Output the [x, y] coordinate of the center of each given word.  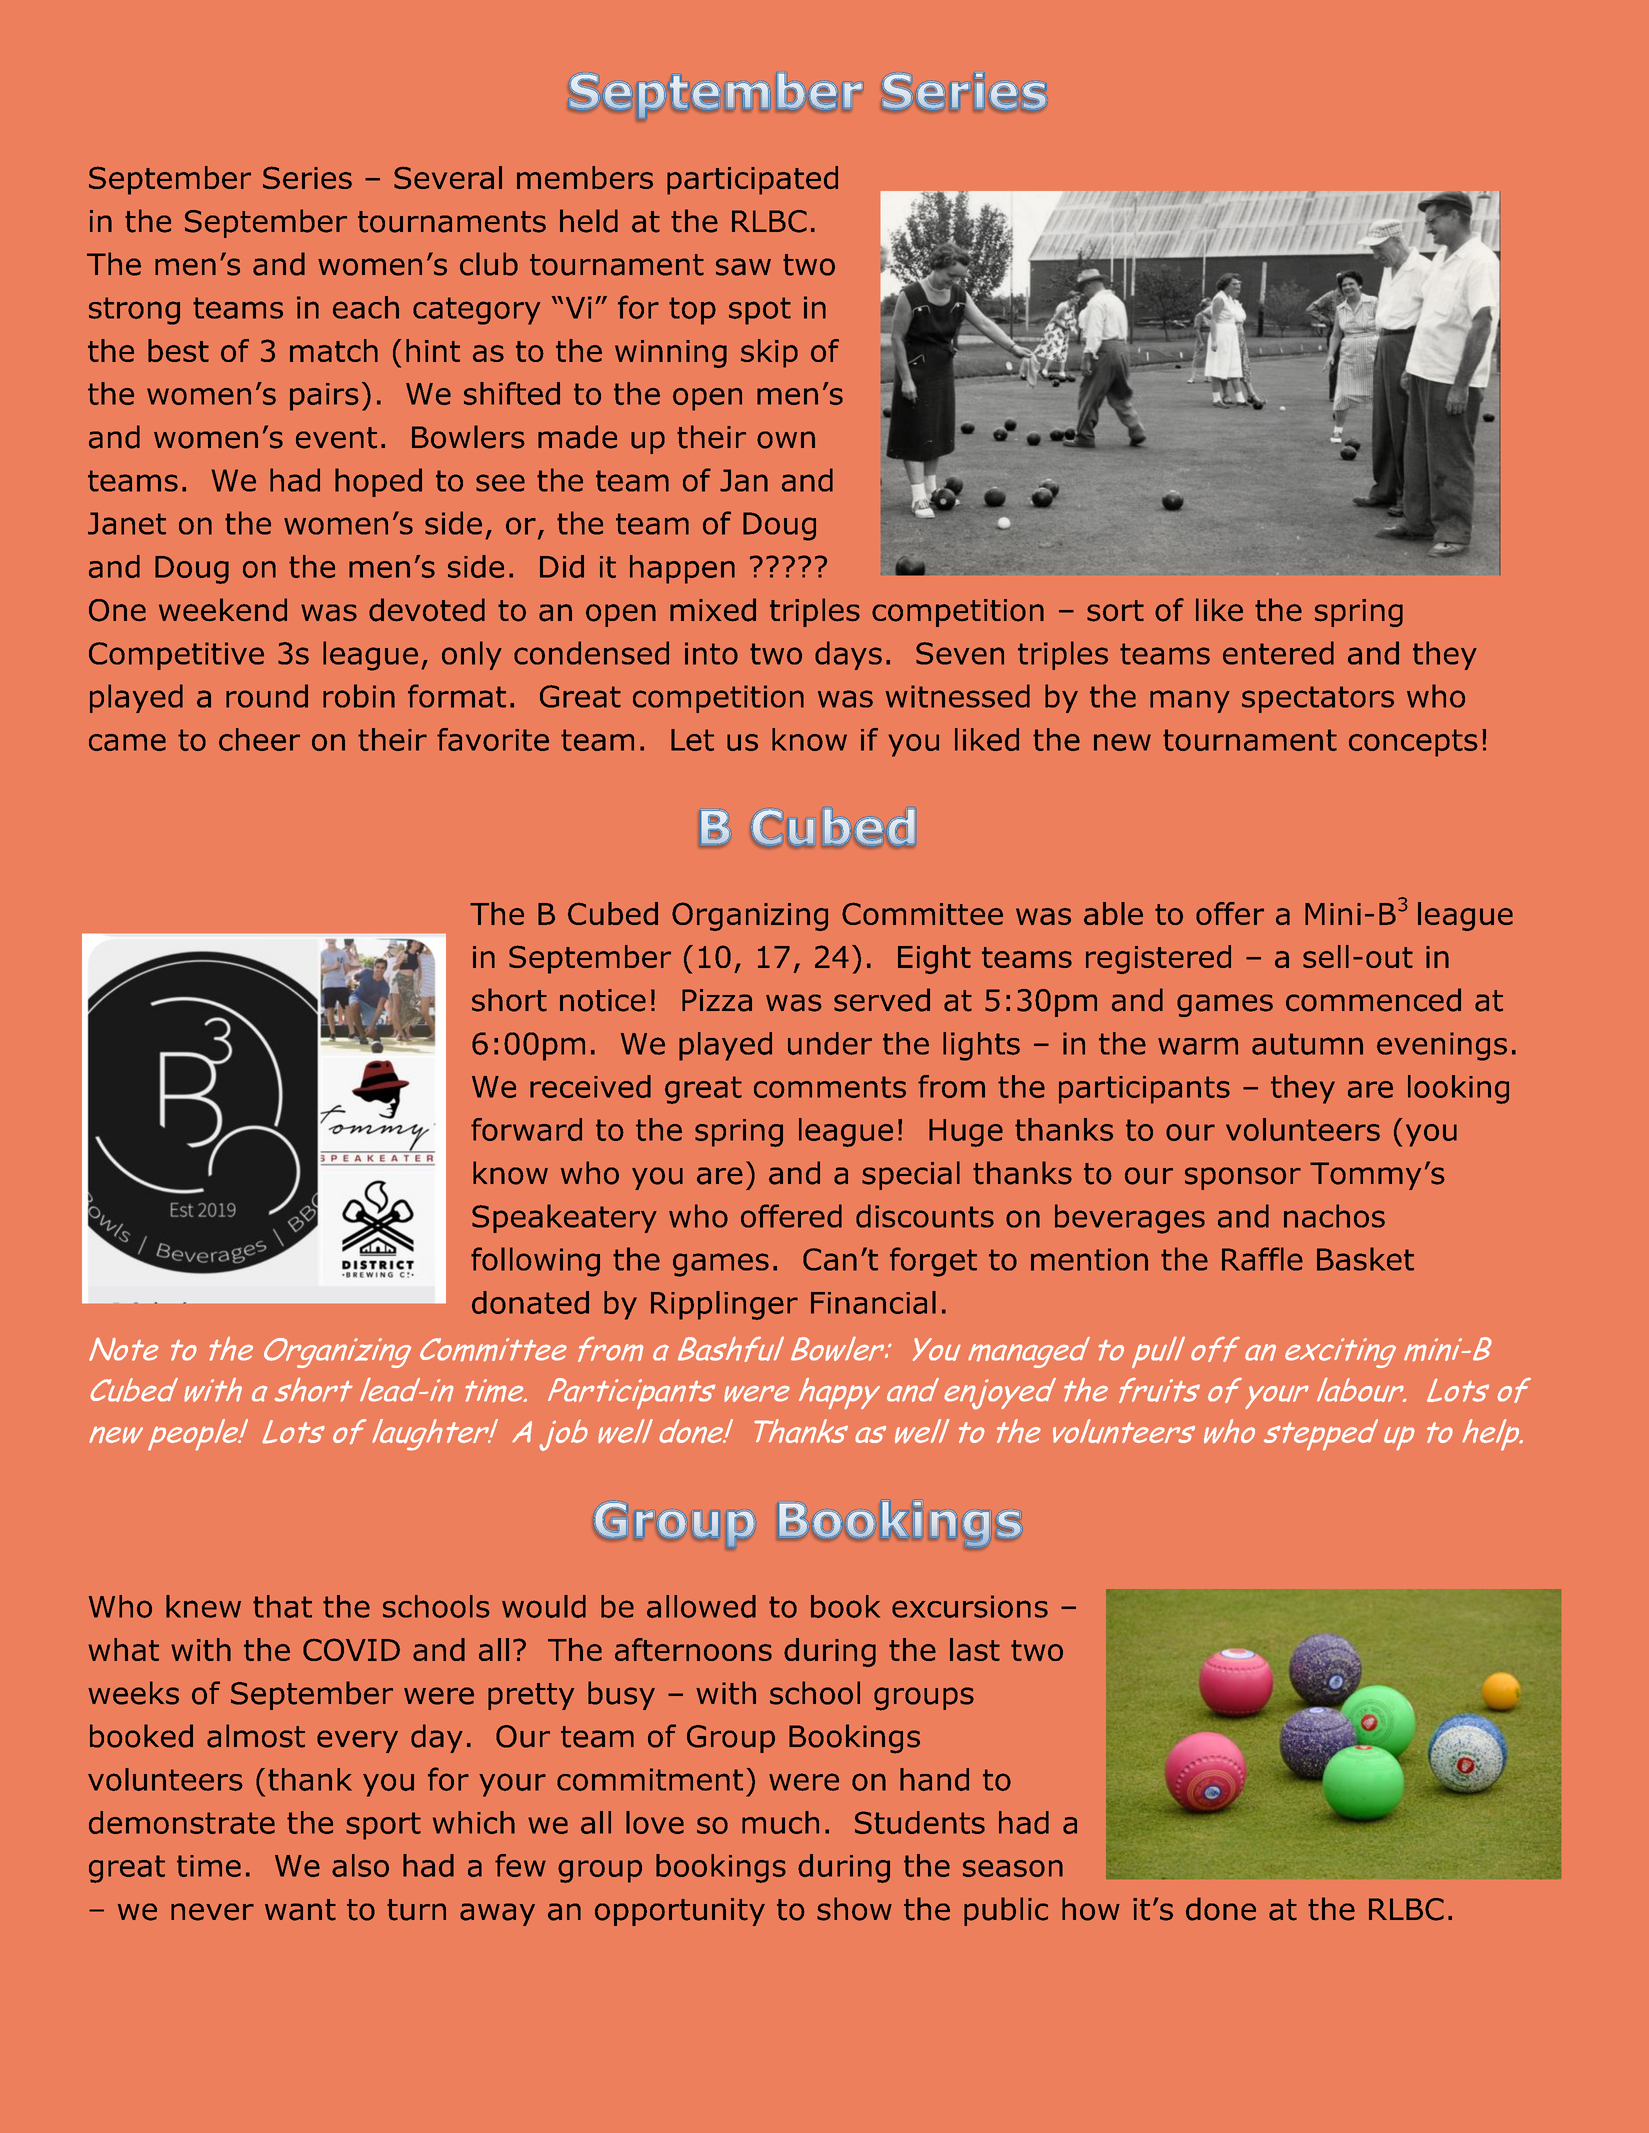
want [300, 1910]
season [1013, 1868]
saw [743, 267]
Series [307, 177]
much [780, 1822]
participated [752, 180]
